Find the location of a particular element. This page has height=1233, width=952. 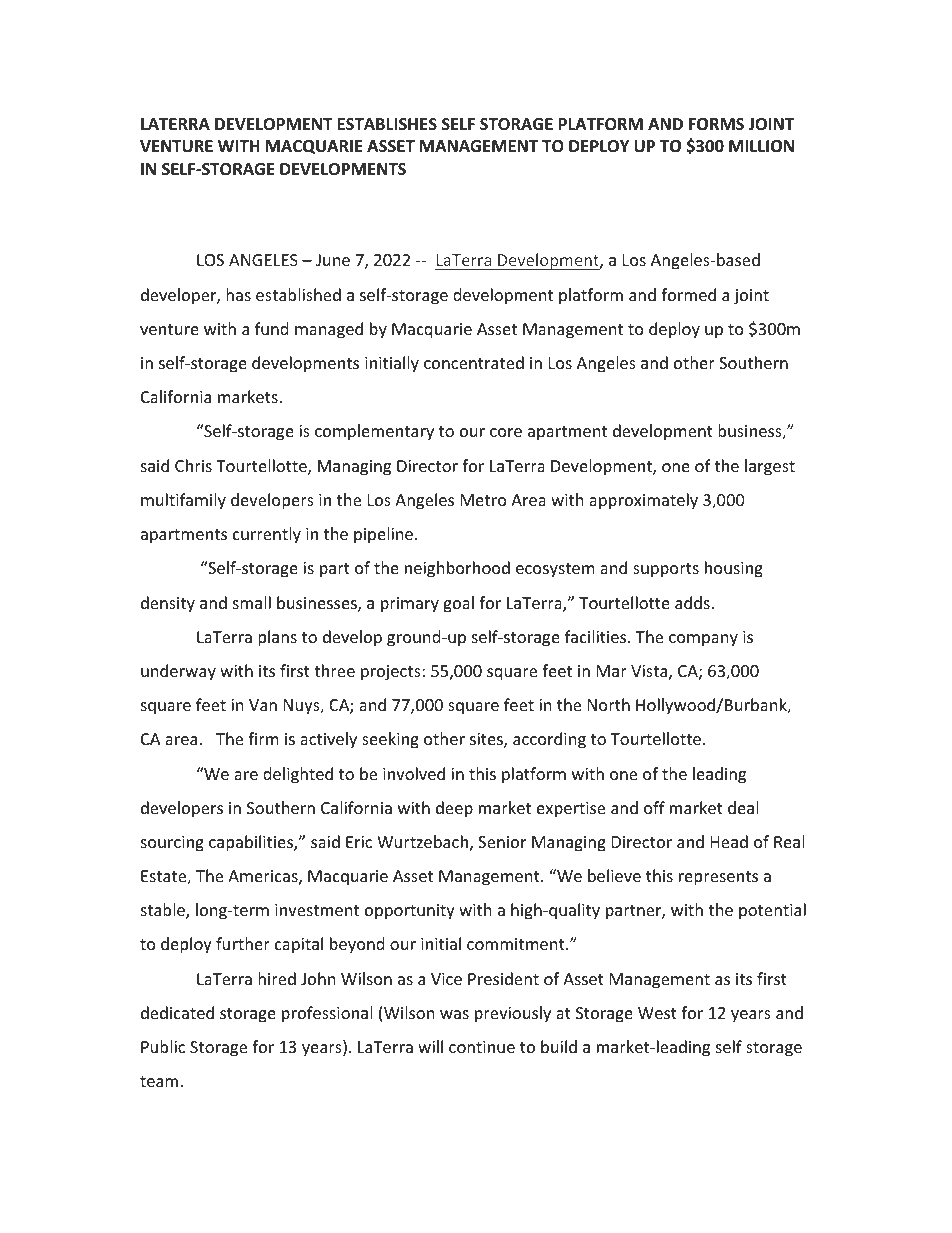

FORMS is located at coordinates (716, 124).
